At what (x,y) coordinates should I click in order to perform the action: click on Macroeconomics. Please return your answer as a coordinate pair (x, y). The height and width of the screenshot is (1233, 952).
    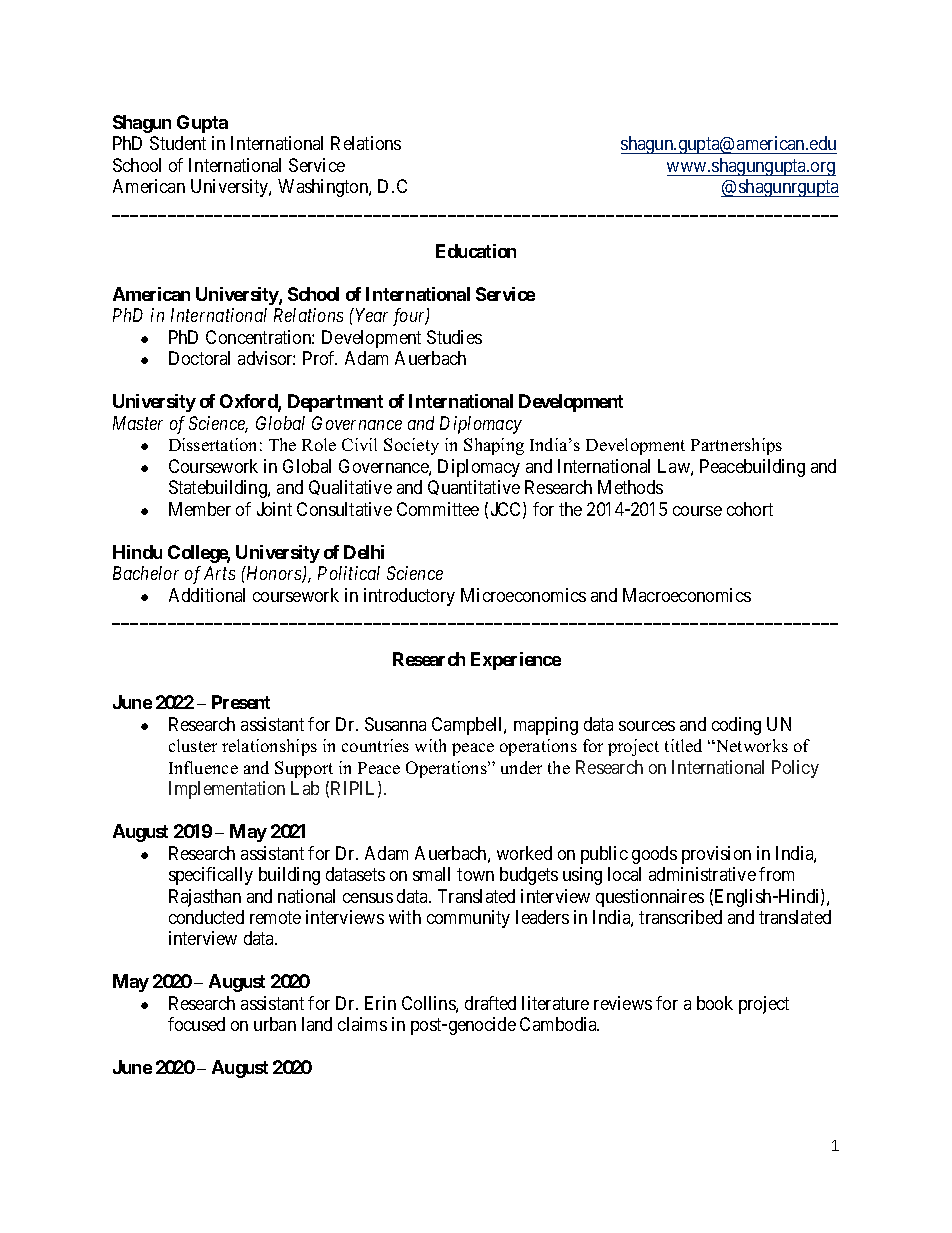
    Looking at the image, I should click on (687, 595).
